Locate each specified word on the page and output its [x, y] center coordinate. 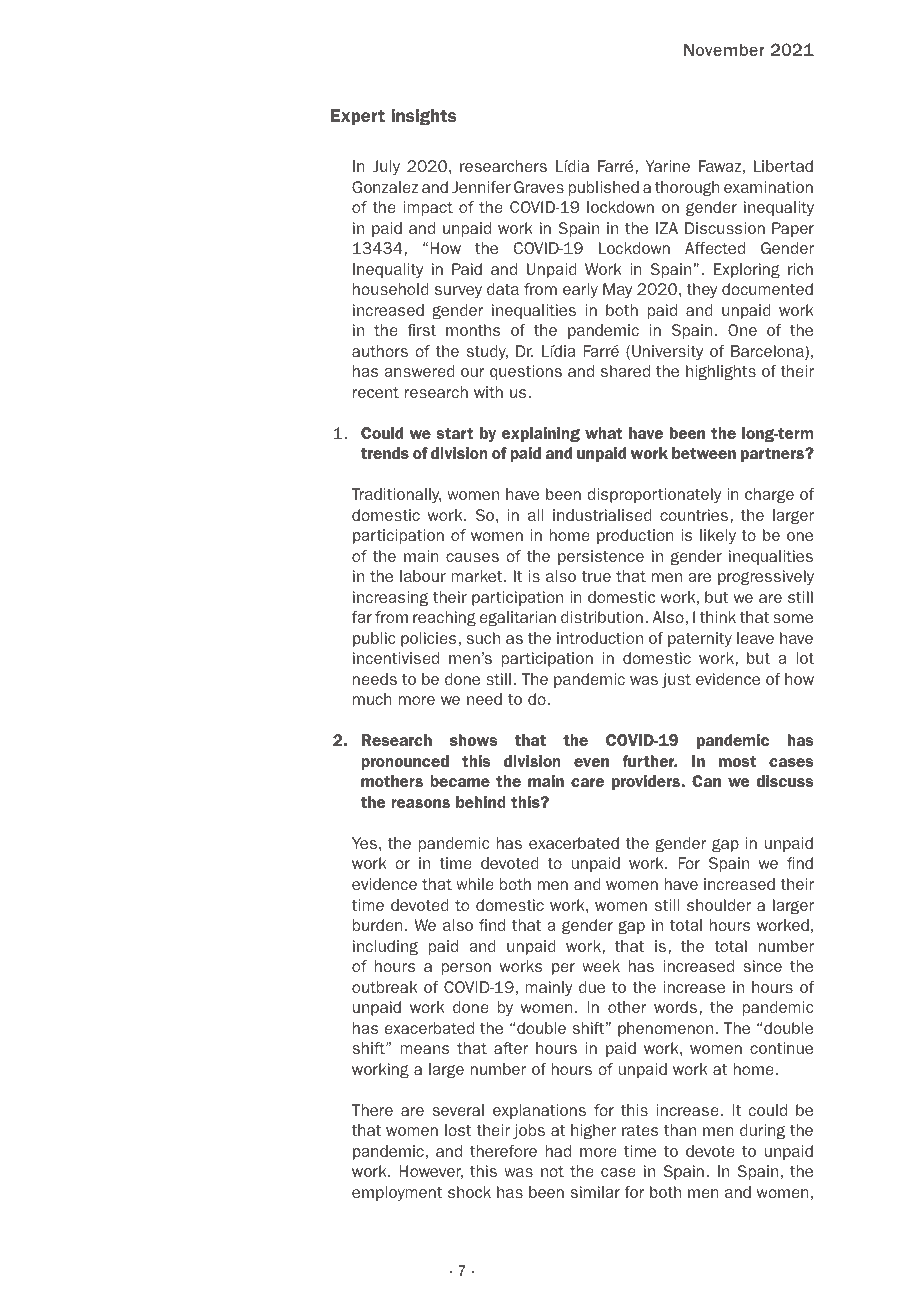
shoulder [719, 905]
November [724, 49]
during [762, 1132]
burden [378, 925]
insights [424, 117]
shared [625, 371]
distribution [602, 617]
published [604, 188]
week [601, 966]
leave [755, 638]
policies [429, 639]
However [431, 1172]
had [558, 1151]
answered [419, 371]
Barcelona [768, 352]
